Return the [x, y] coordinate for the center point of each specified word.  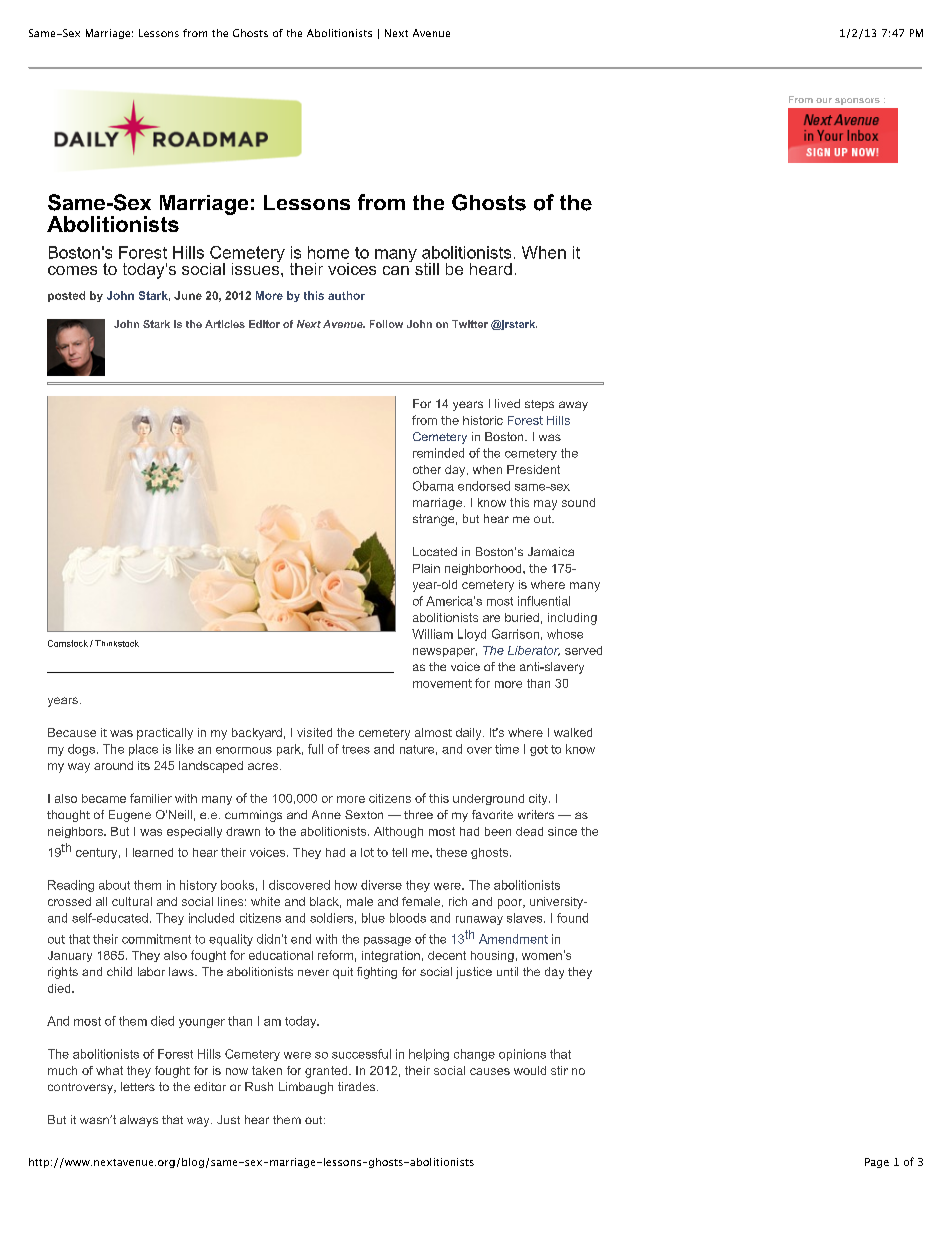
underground [488, 799]
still [427, 269]
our [824, 100]
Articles [225, 324]
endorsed [484, 486]
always [139, 1121]
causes [490, 1071]
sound [578, 502]
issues [257, 267]
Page [877, 1163]
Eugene [130, 816]
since [562, 831]
